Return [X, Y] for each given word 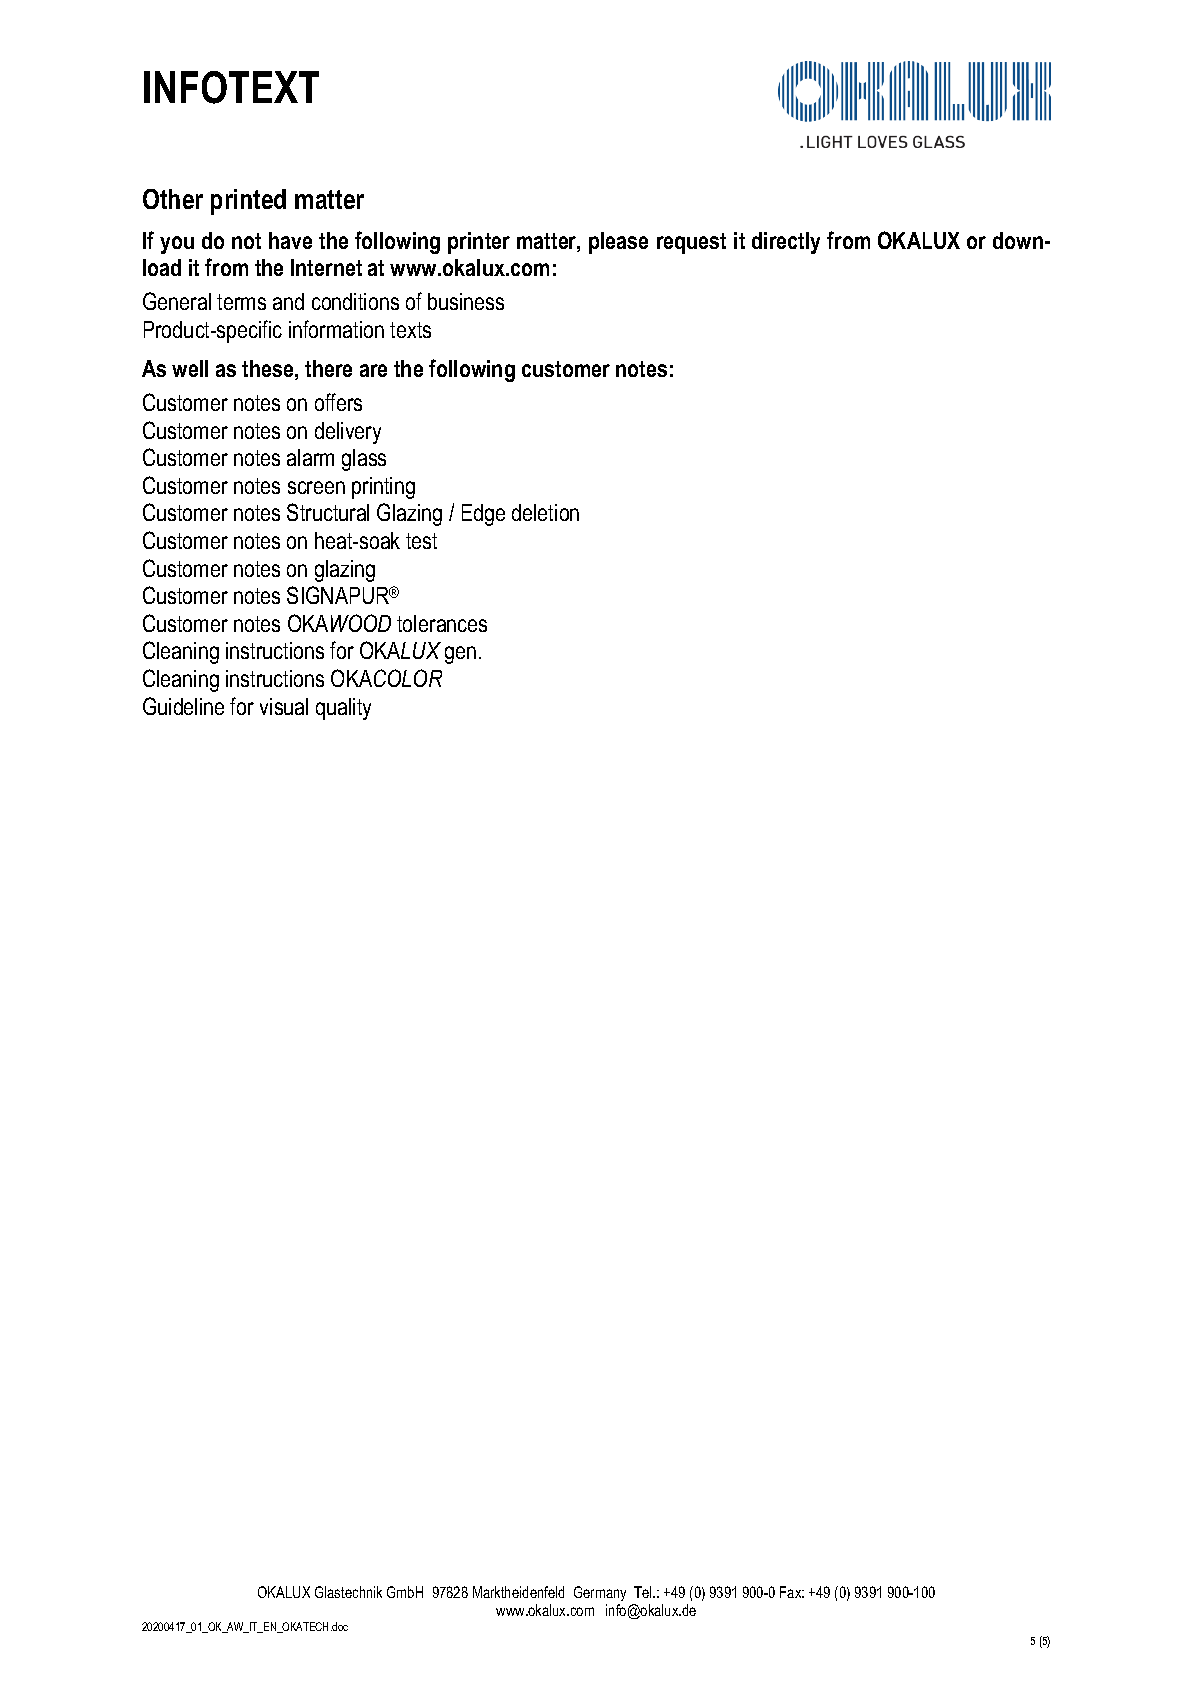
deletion [545, 512]
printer [479, 243]
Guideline [183, 706]
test [421, 541]
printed [248, 202]
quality [343, 709]
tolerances [442, 623]
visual [284, 706]
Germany [600, 1593]
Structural [328, 512]
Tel [644, 1592]
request [691, 243]
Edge [483, 515]
